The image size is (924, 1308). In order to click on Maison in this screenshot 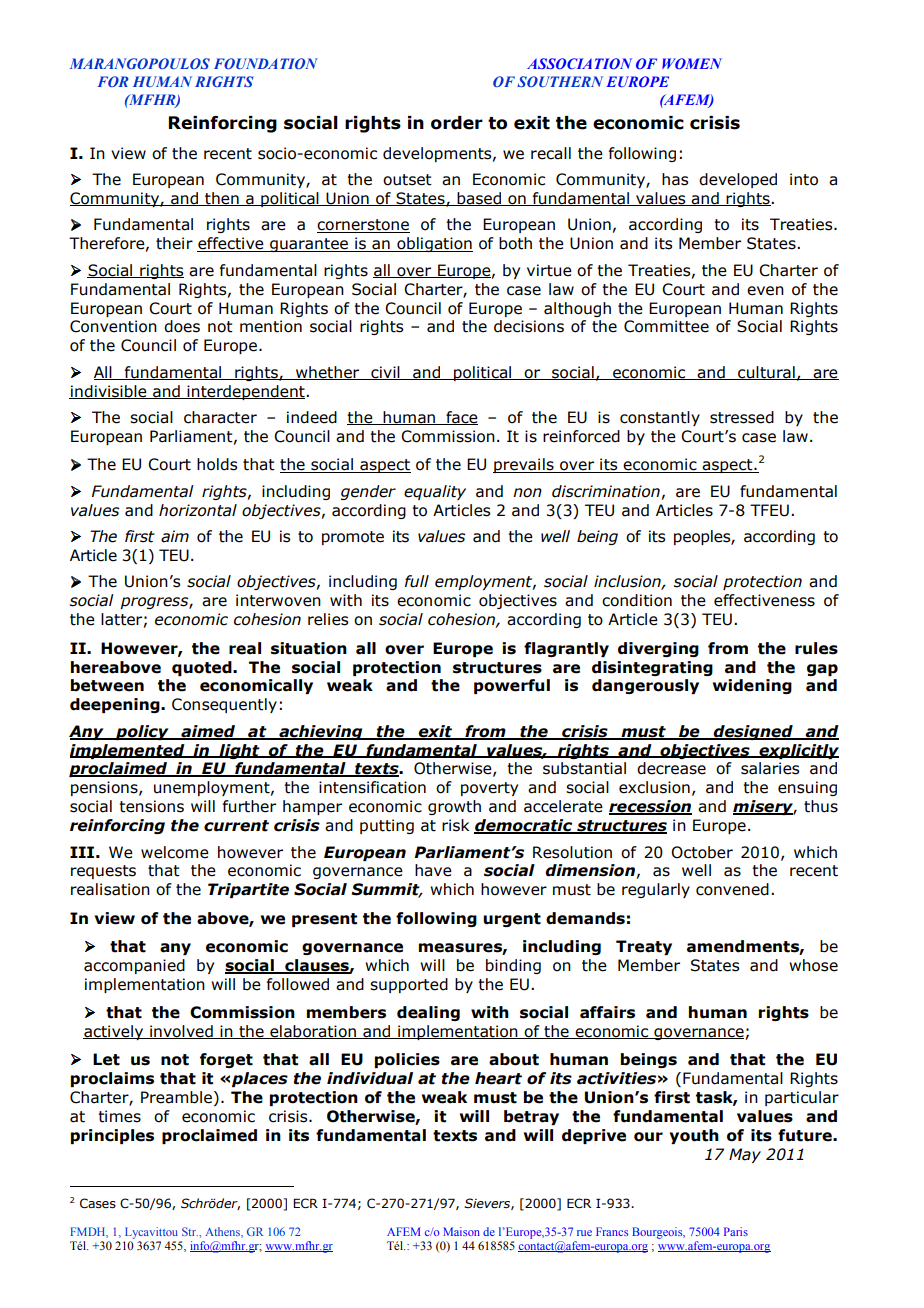, I will do `click(461, 1231)`.
